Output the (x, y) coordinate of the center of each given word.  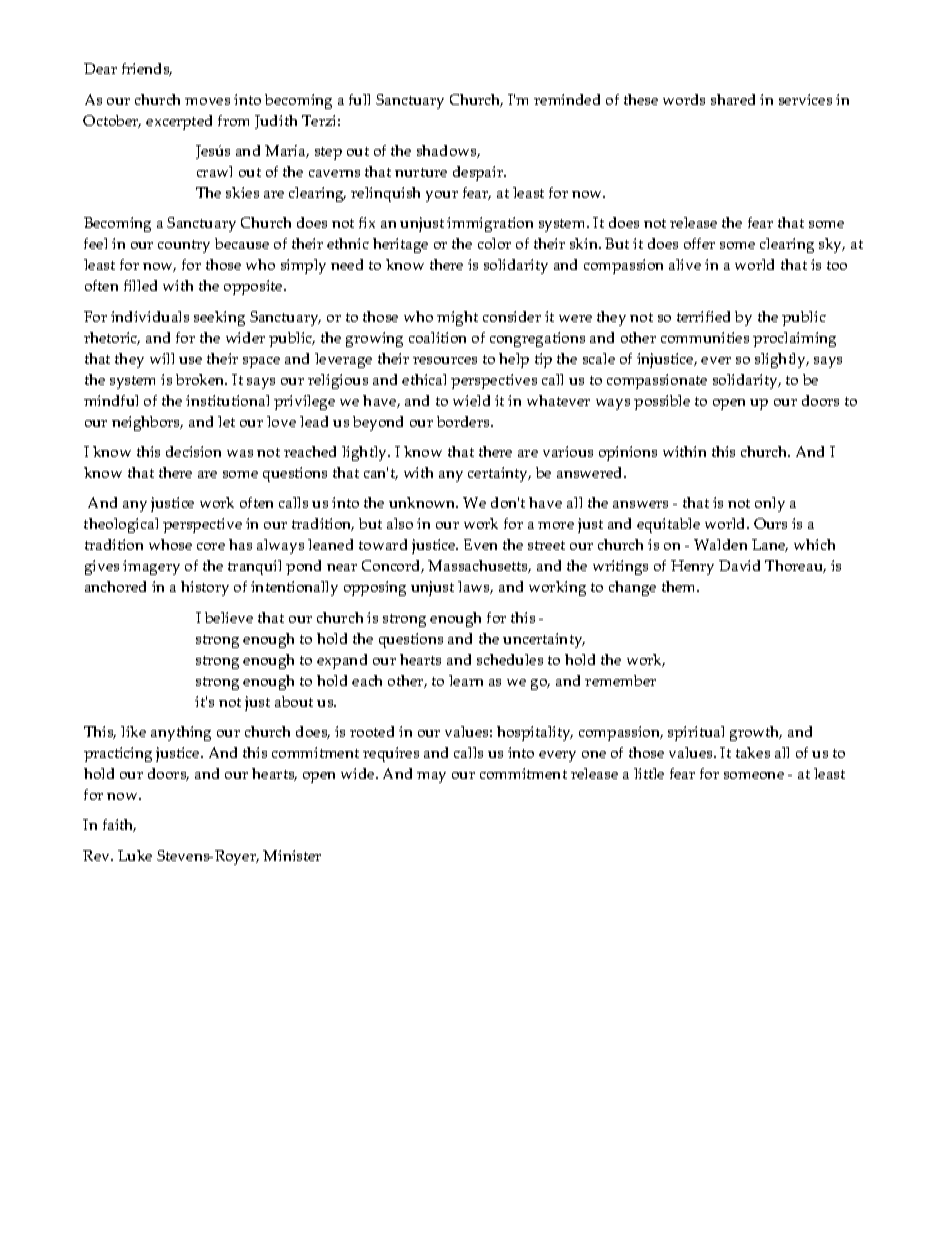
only (770, 504)
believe (229, 617)
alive (685, 264)
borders (464, 421)
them (680, 586)
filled (140, 285)
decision (193, 451)
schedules (510, 659)
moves (207, 101)
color (494, 243)
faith (119, 825)
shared (733, 99)
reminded (567, 99)
